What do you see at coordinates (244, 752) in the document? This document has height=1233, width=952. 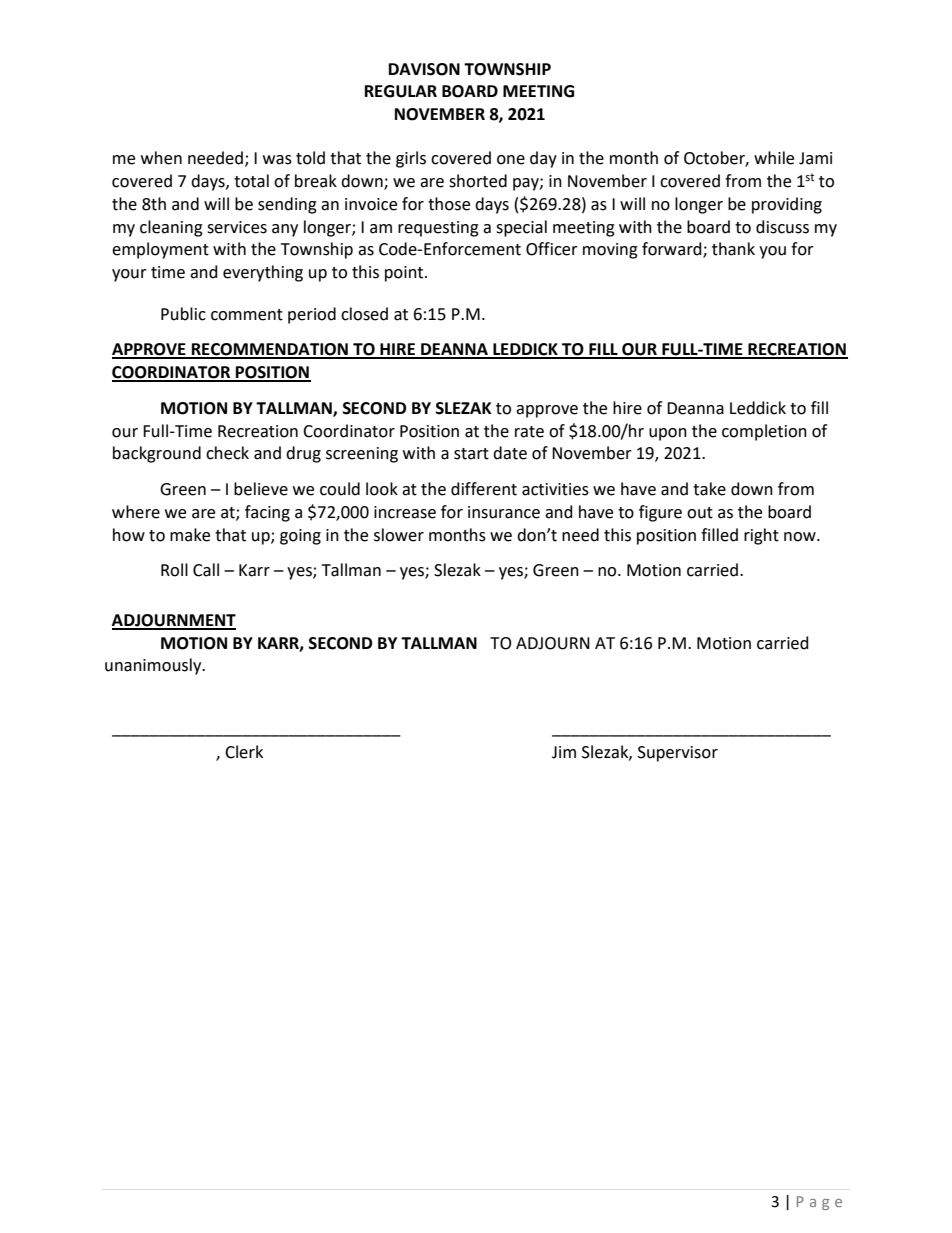 I see `Clerk` at bounding box center [244, 752].
